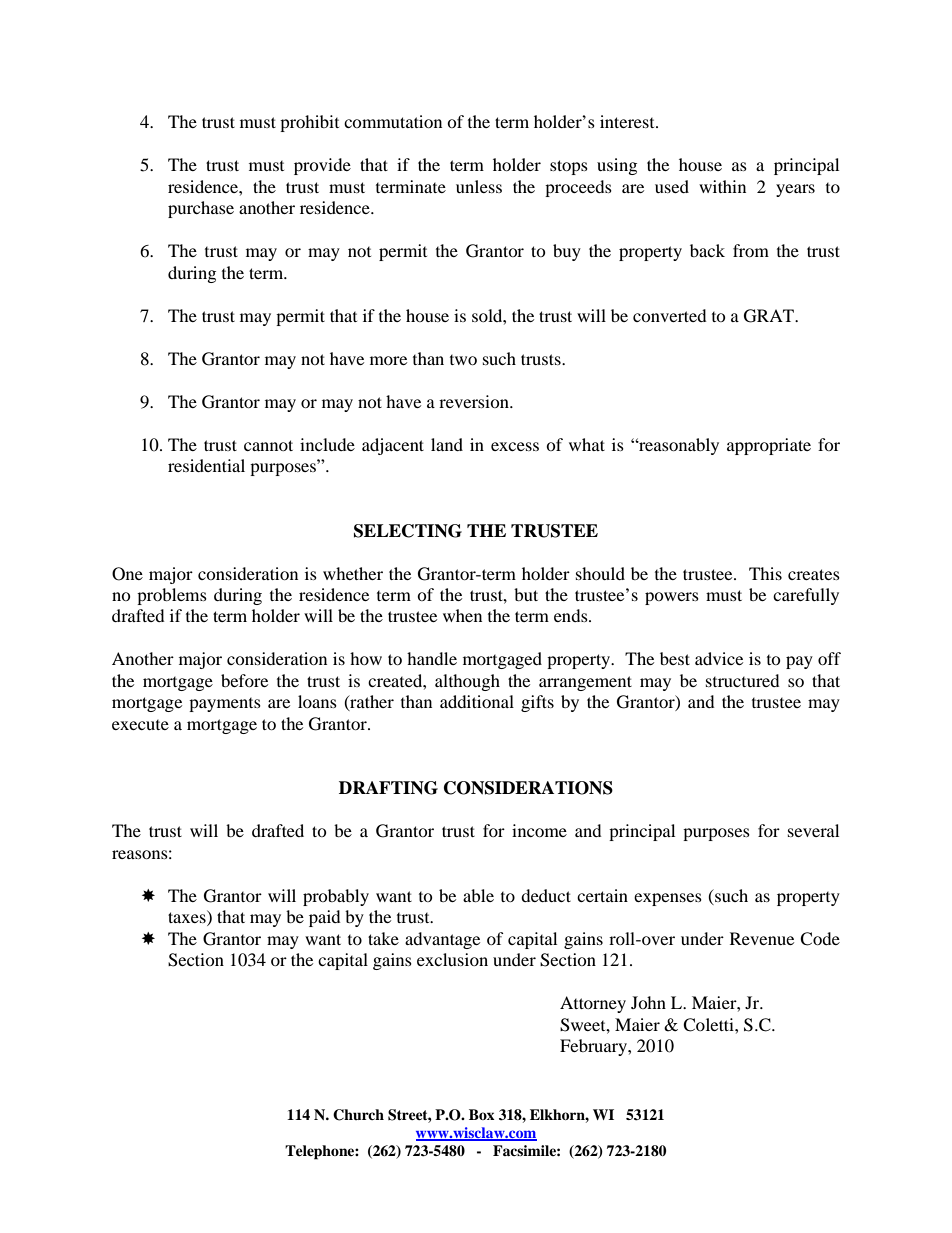  What do you see at coordinates (462, 615) in the screenshot?
I see `when` at bounding box center [462, 615].
